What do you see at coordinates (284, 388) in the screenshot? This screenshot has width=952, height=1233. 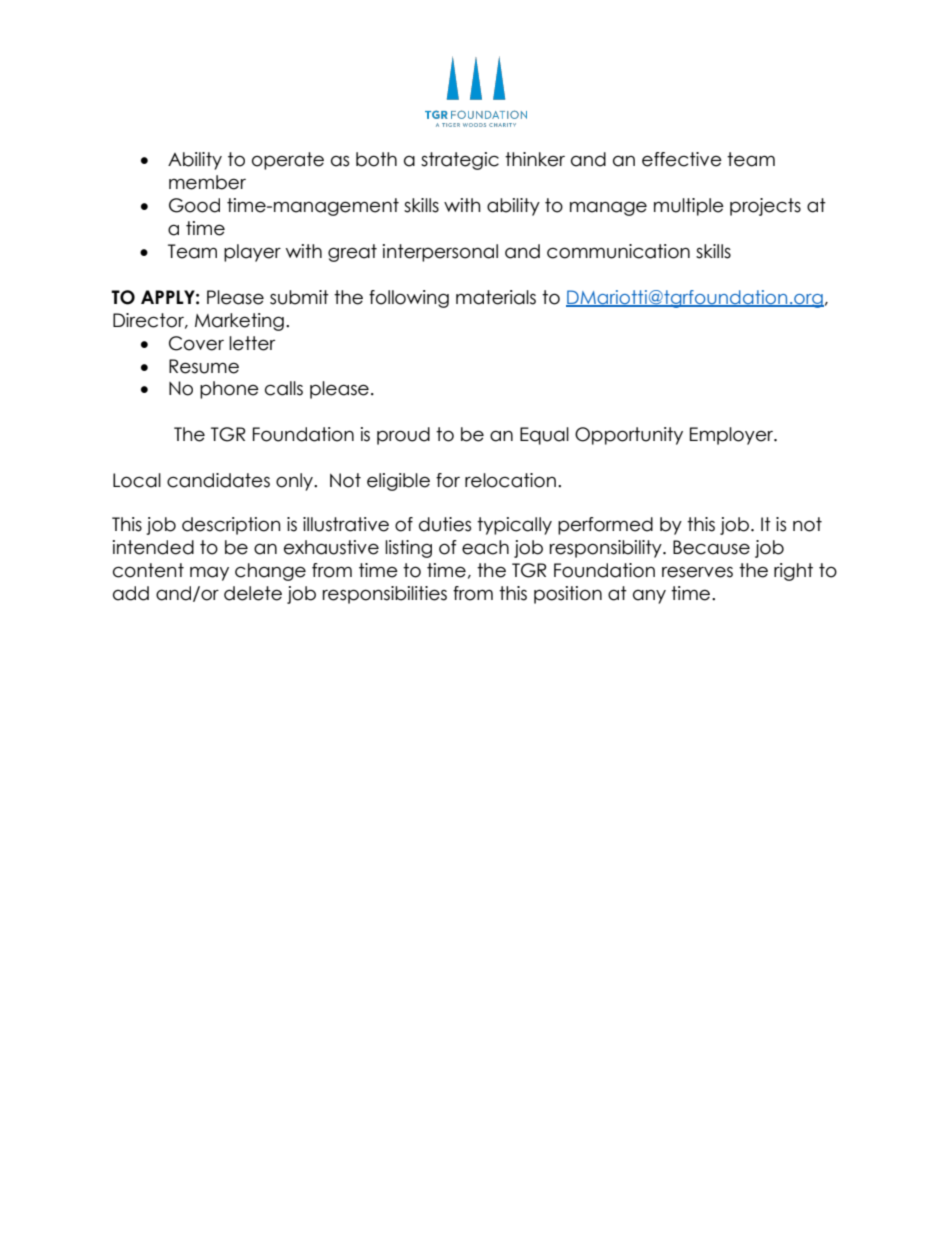 I see `calls` at bounding box center [284, 388].
